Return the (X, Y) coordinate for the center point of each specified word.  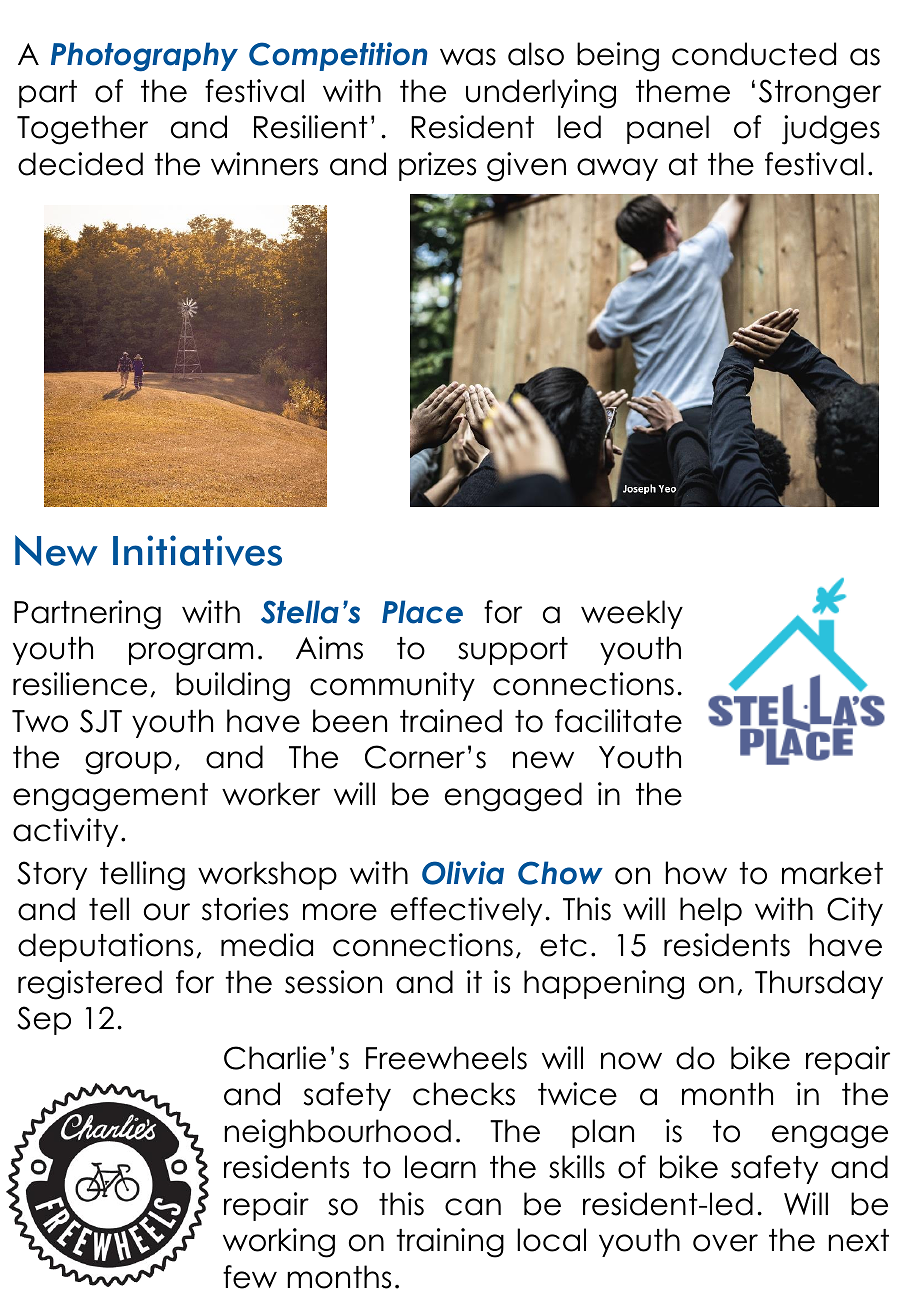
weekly (632, 614)
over (725, 1243)
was (468, 57)
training (450, 1243)
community (392, 686)
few (250, 1277)
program (191, 654)
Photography (144, 57)
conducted (754, 54)
